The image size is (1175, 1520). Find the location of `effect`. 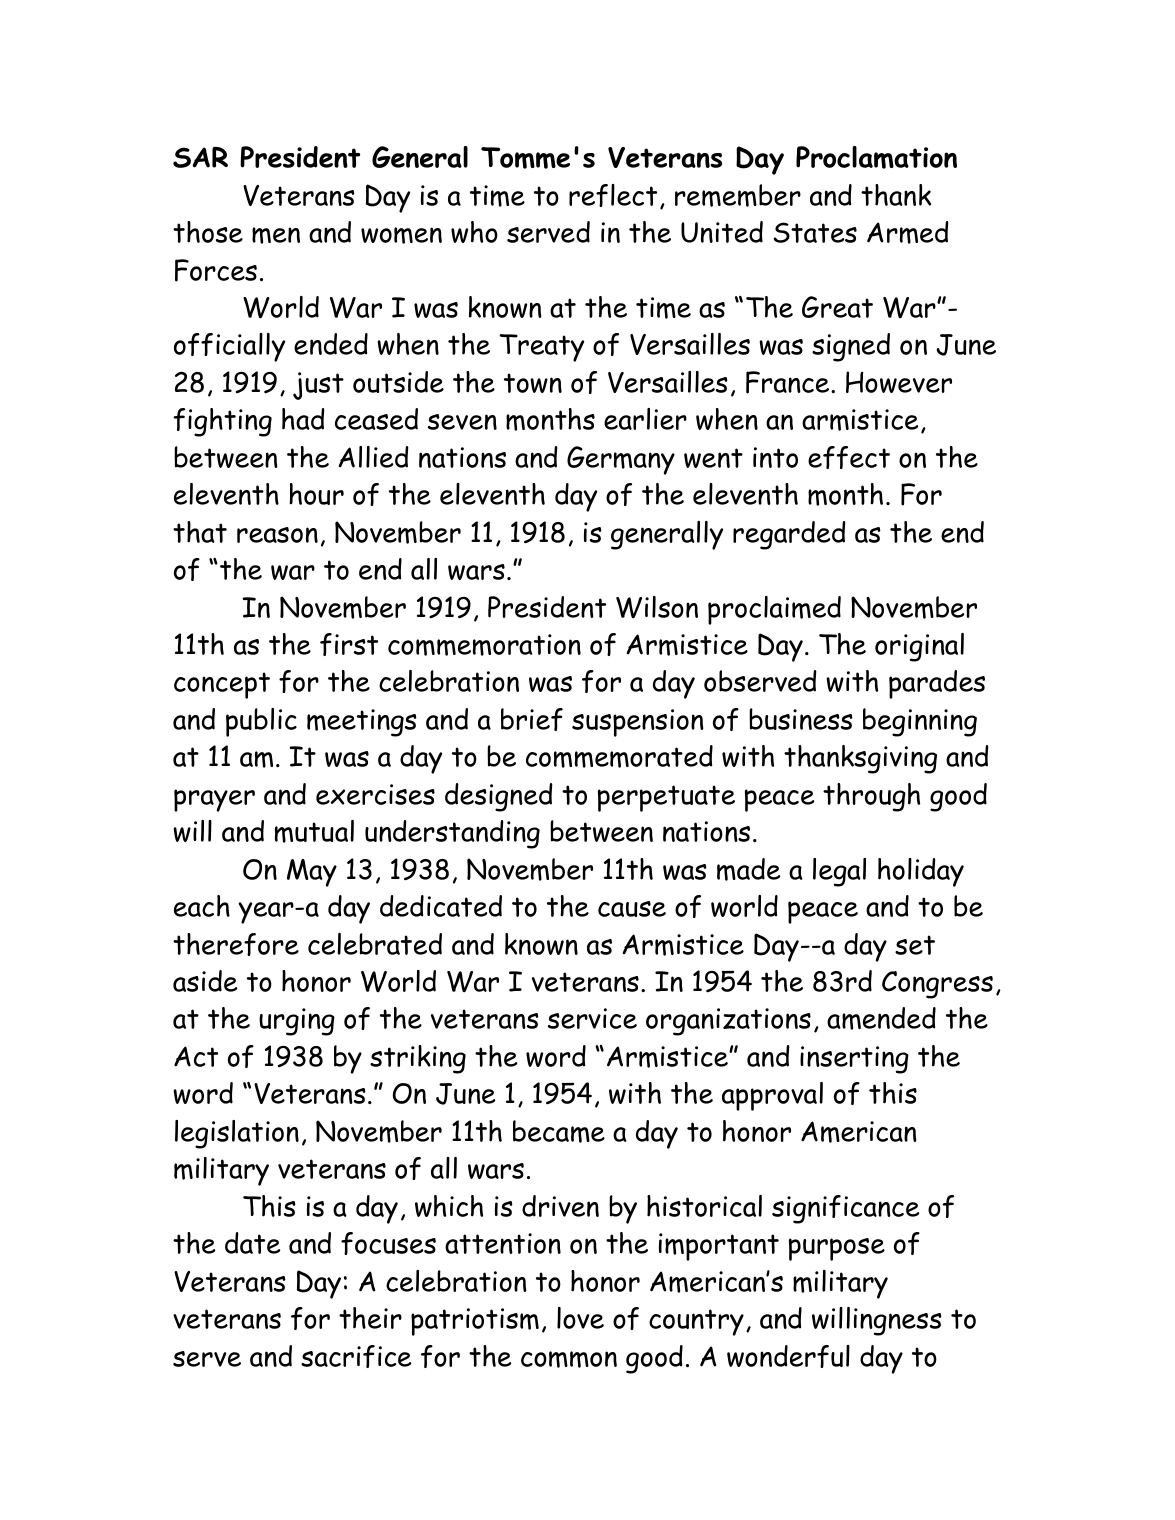

effect is located at coordinates (849, 457).
